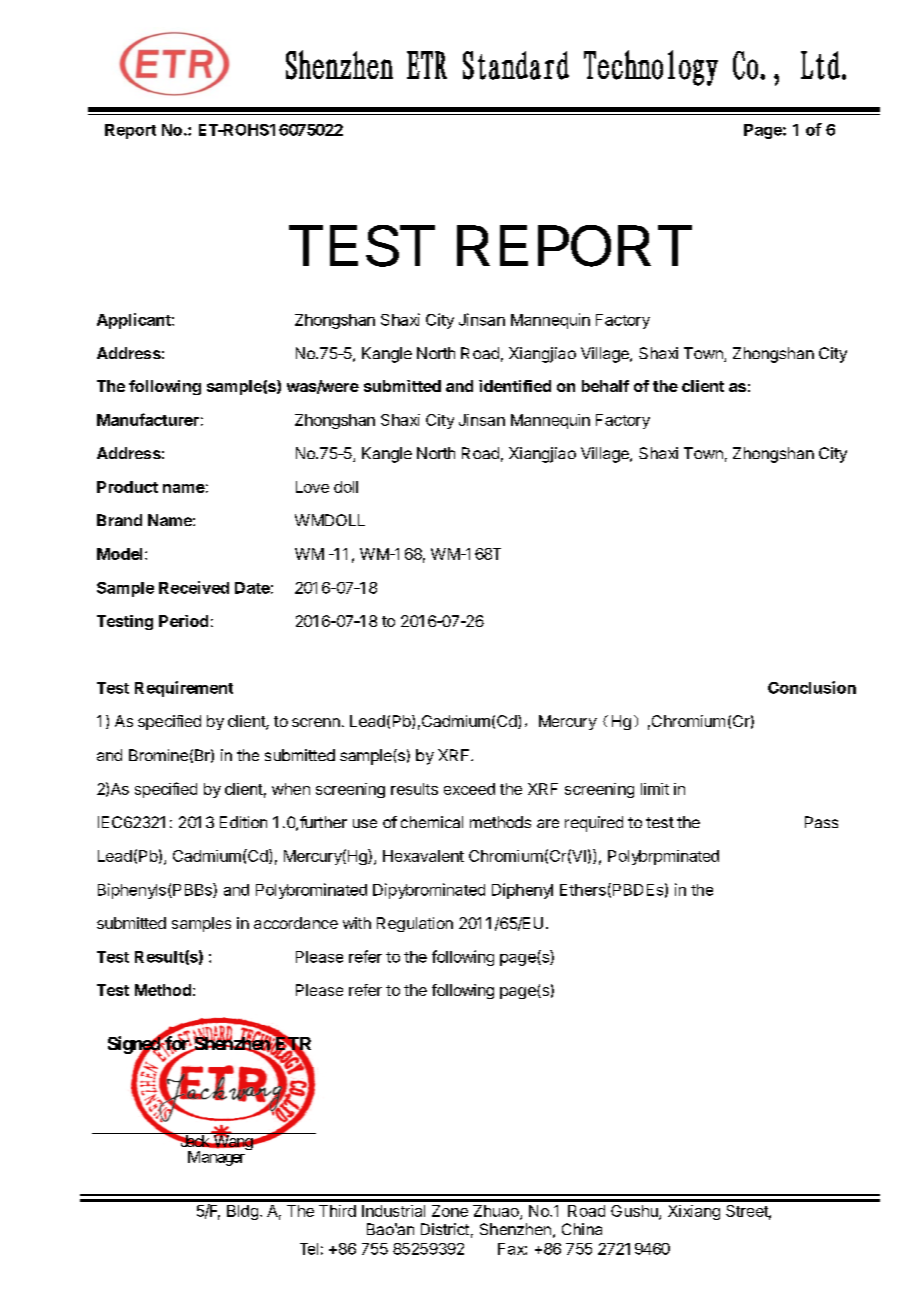 Image resolution: width=924 pixels, height=1308 pixels. I want to click on Regulation, so click(415, 924).
